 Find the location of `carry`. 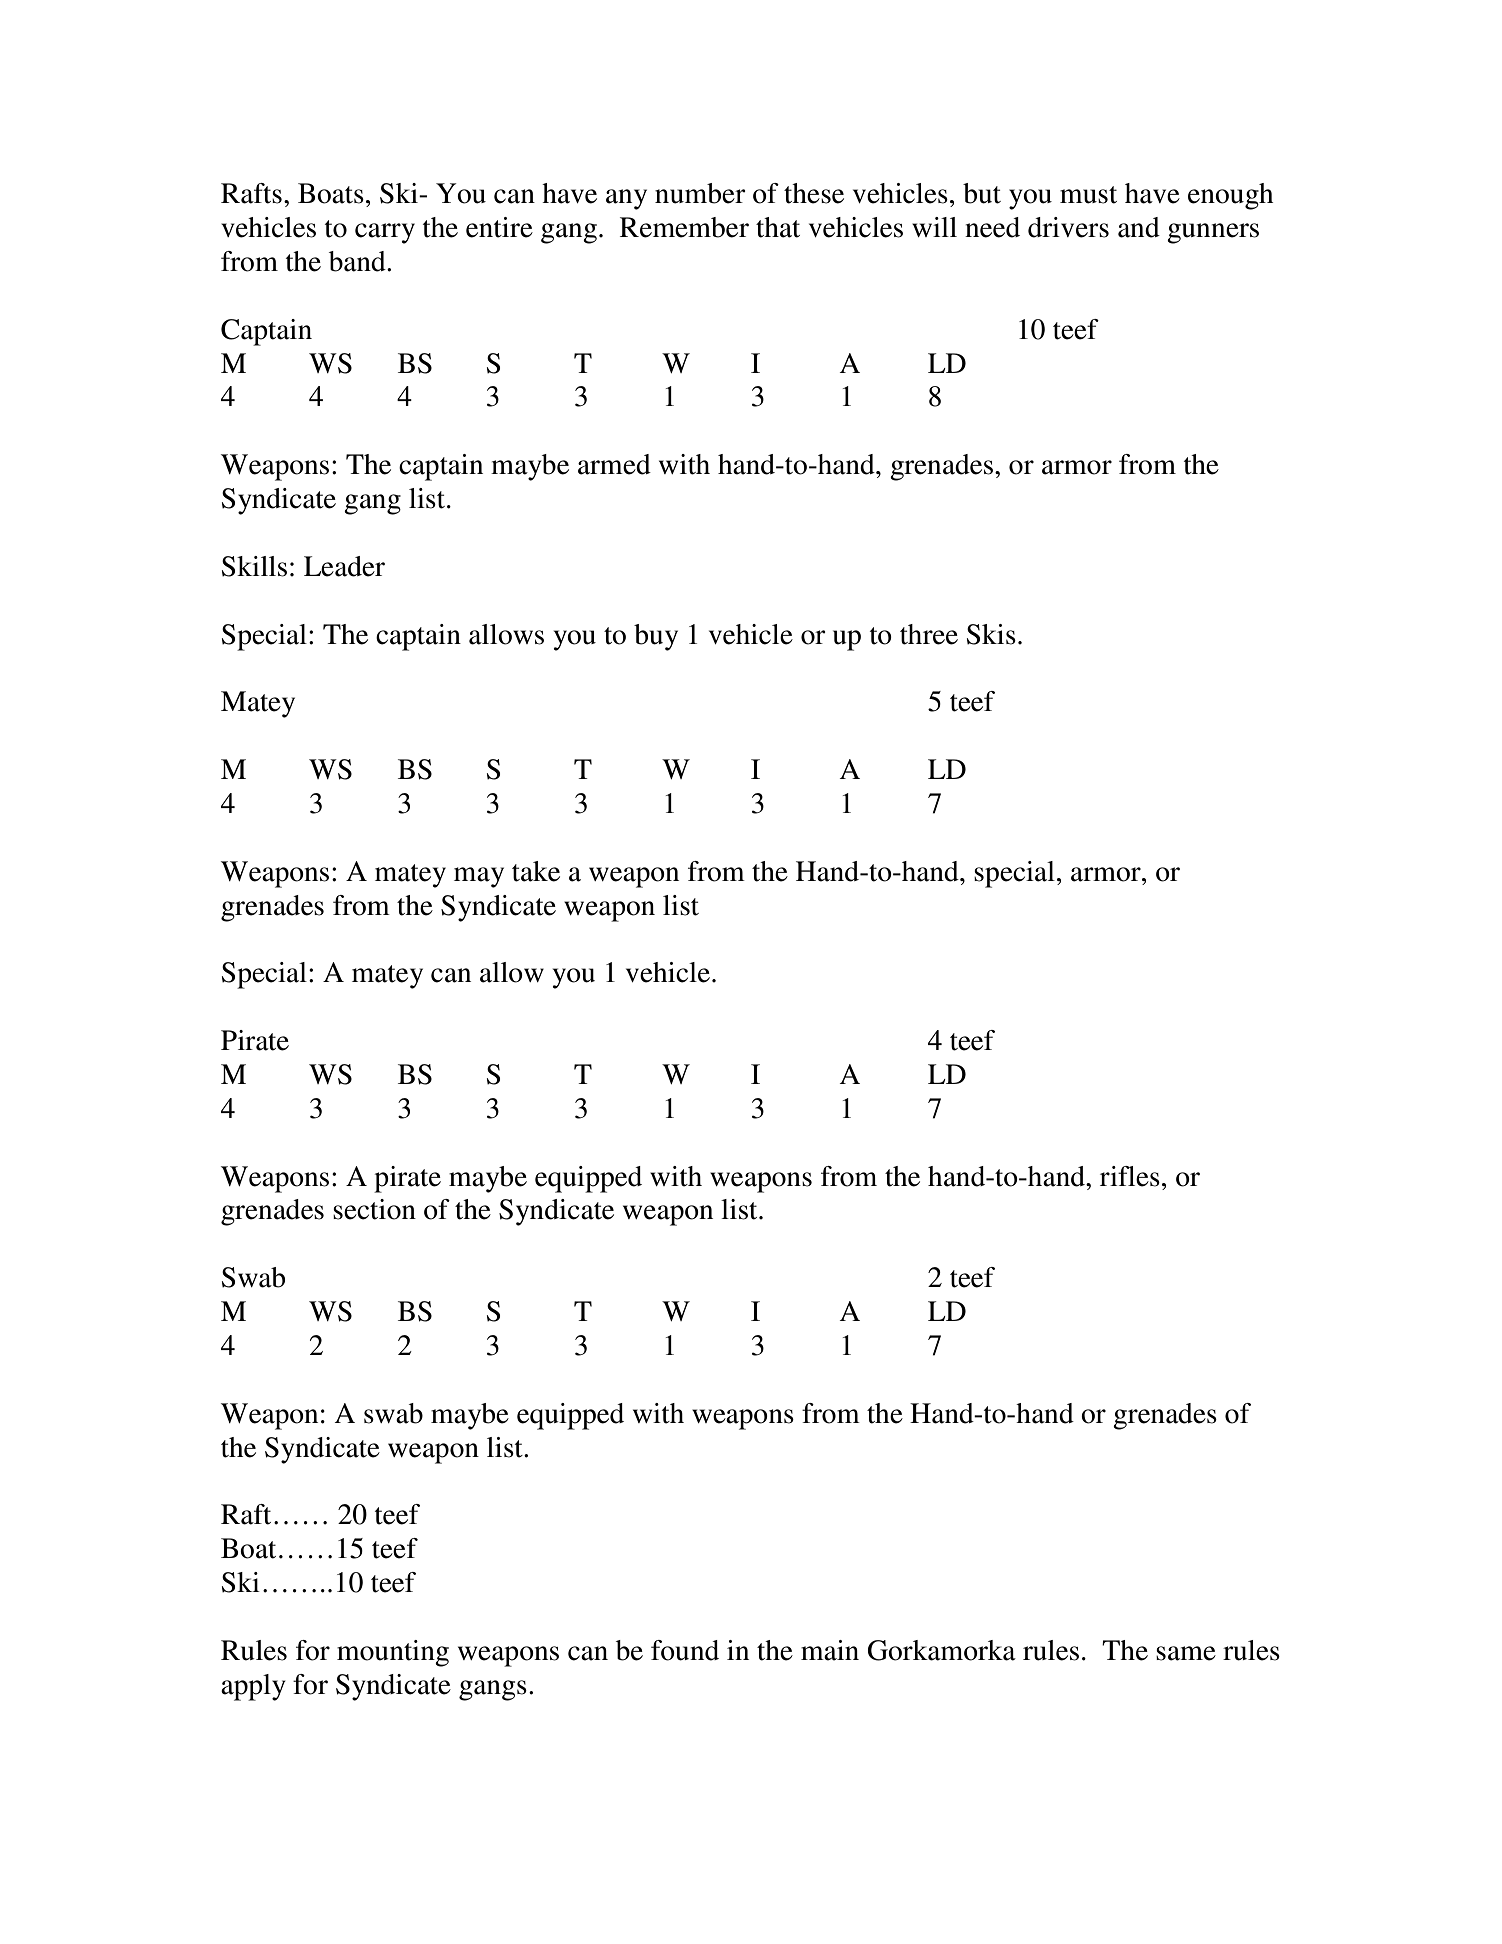

carry is located at coordinates (385, 233).
